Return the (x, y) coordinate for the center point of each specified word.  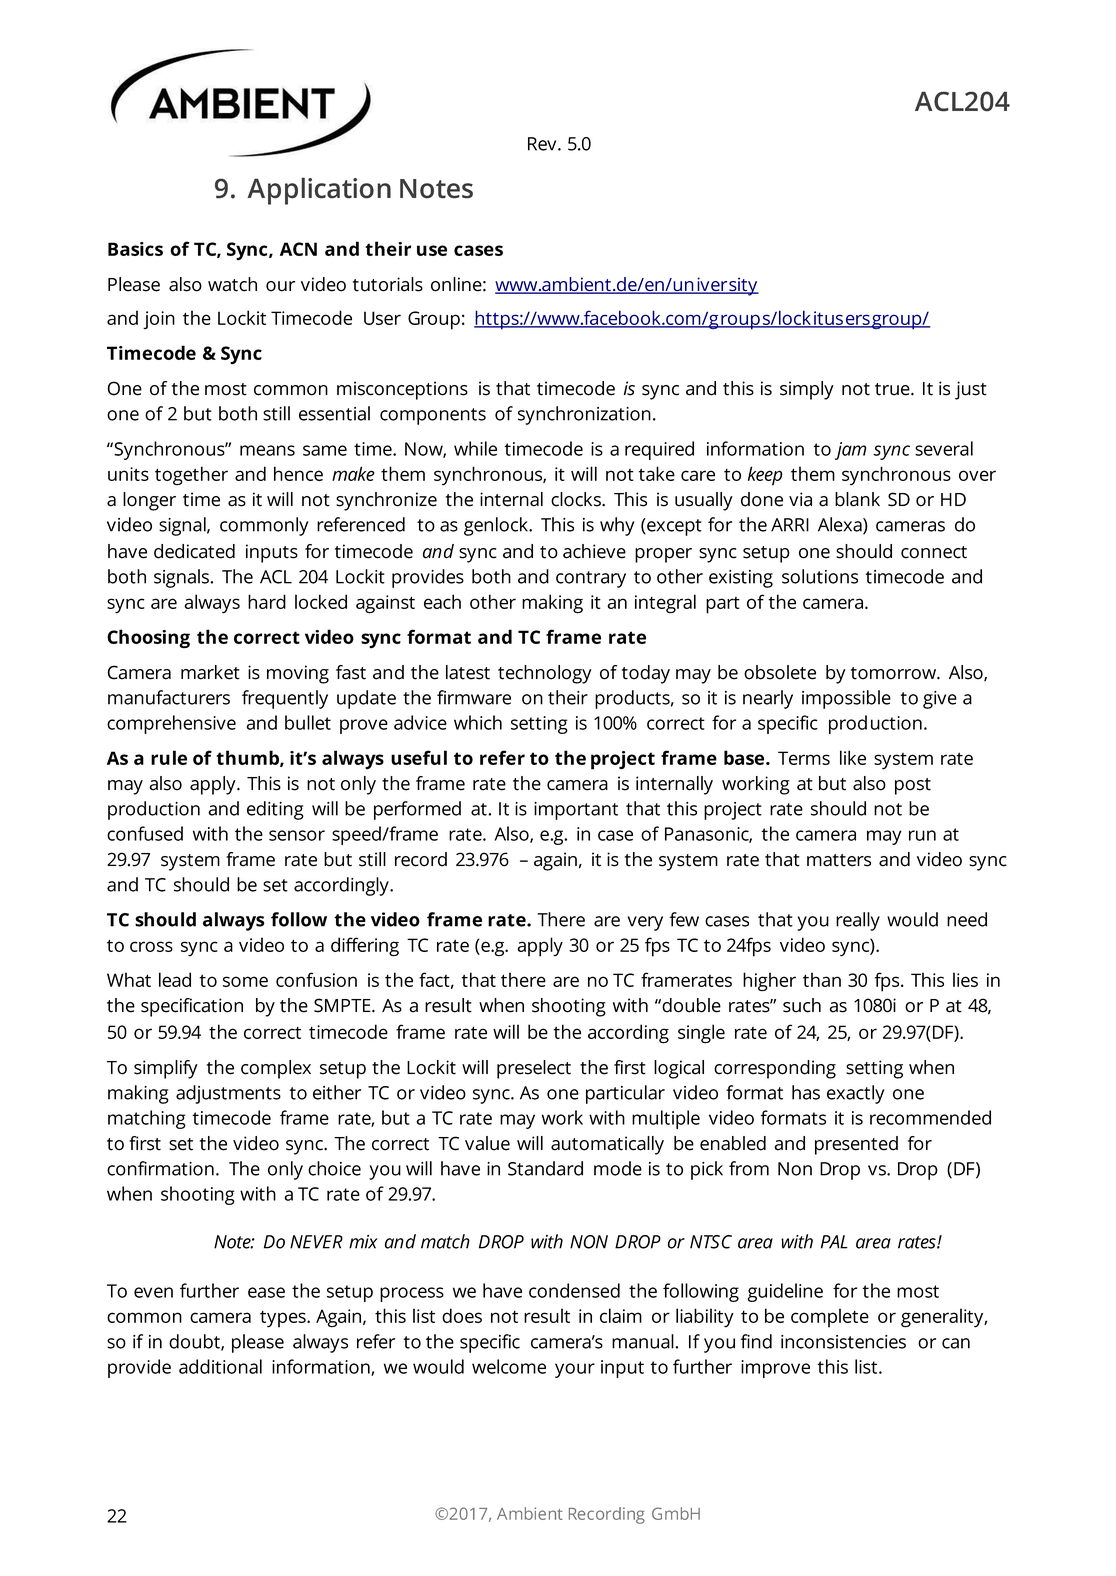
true (893, 389)
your (575, 1370)
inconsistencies (843, 1342)
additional (220, 1366)
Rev (543, 144)
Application (319, 191)
